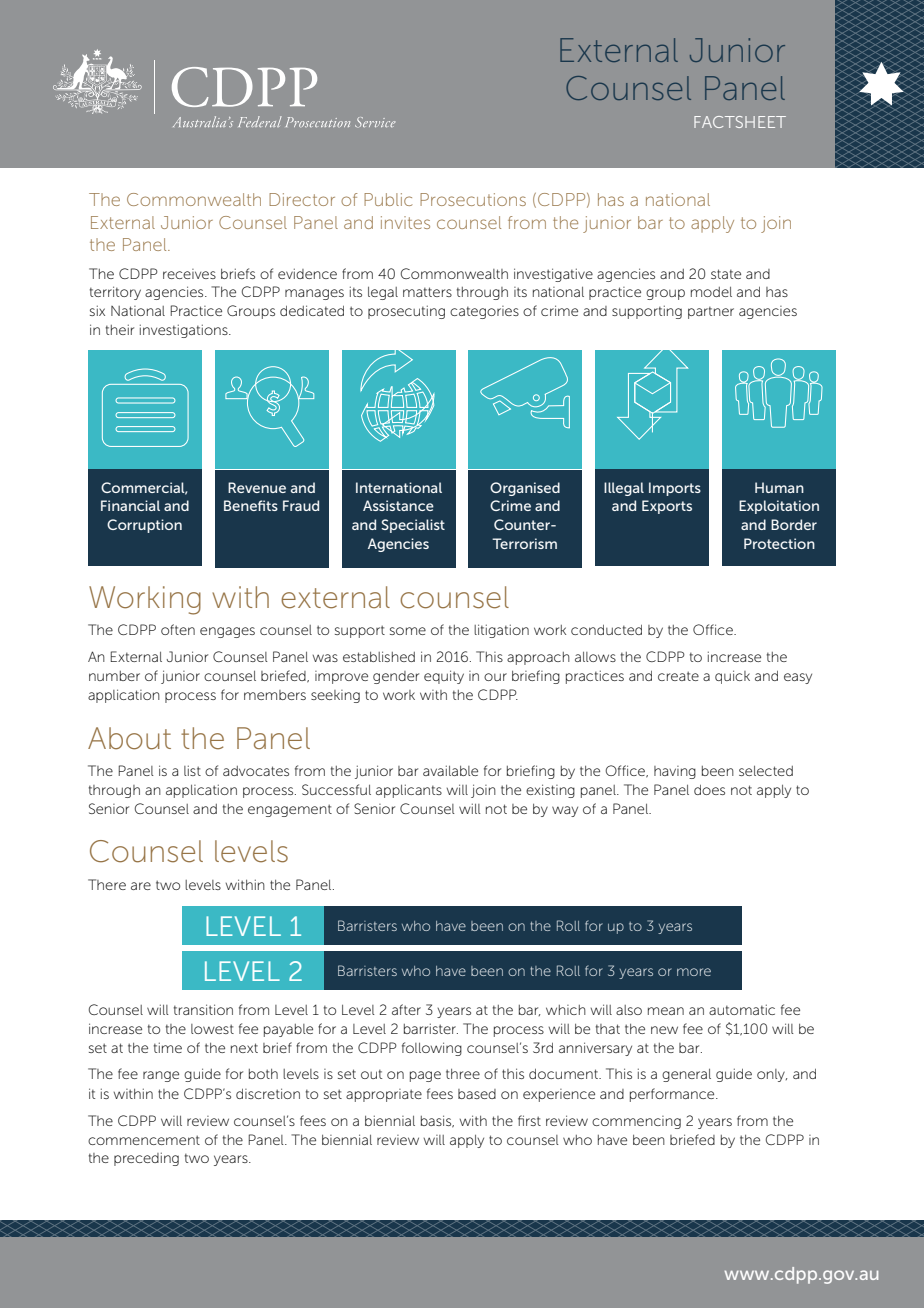  I want to click on equity, so click(444, 677).
